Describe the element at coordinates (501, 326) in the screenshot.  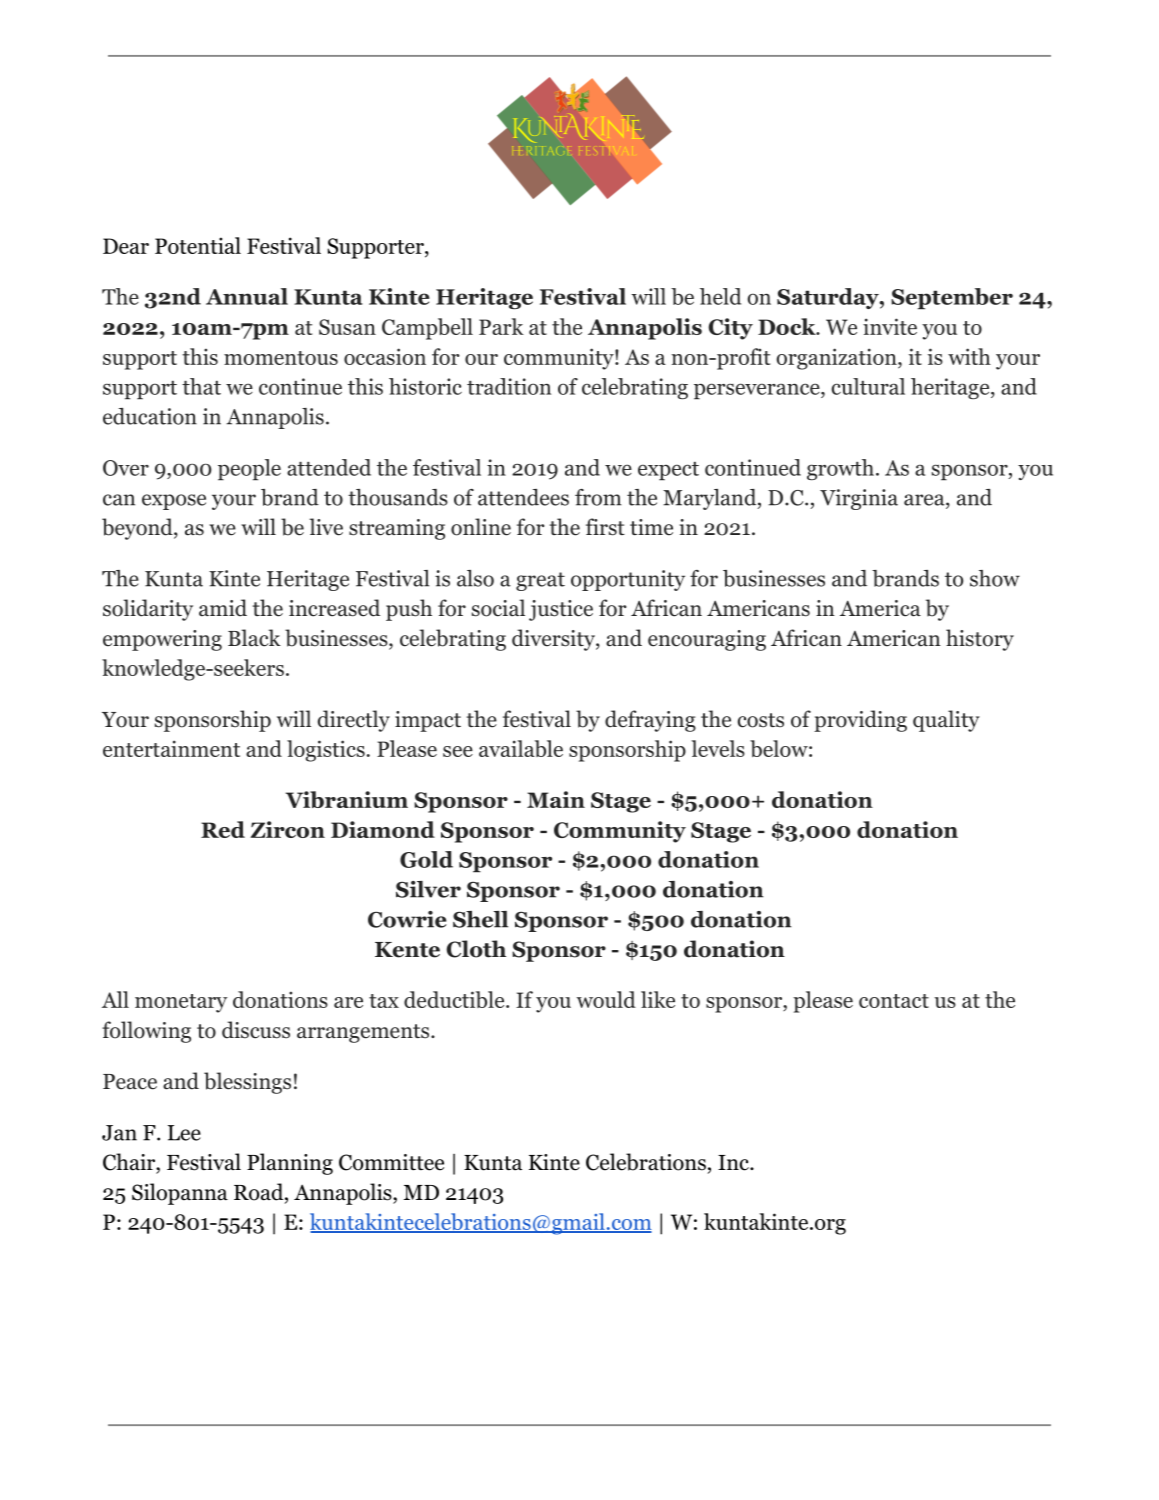
I see `Park` at that location.
